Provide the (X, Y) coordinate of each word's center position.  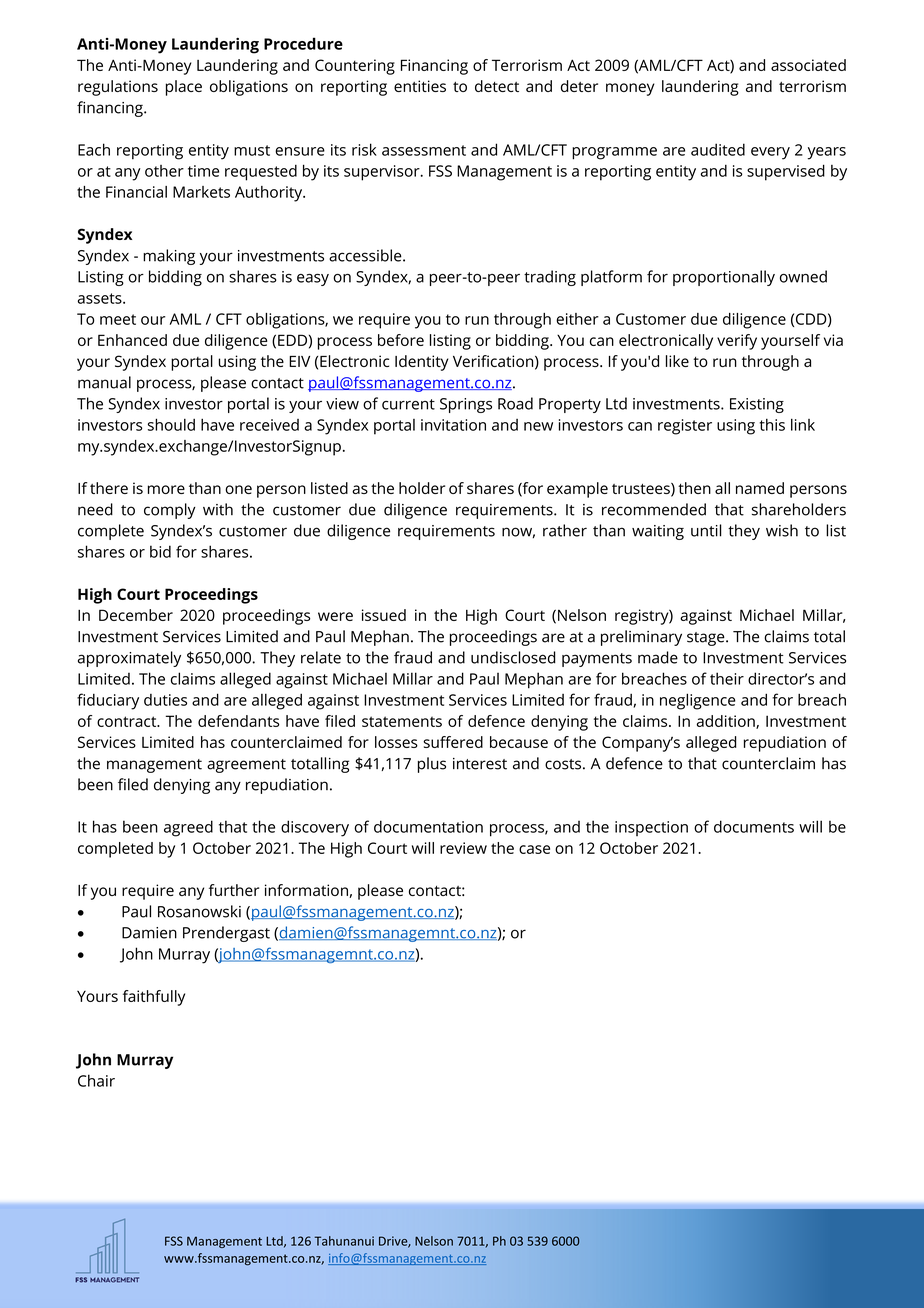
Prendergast (226, 934)
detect (497, 86)
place (184, 88)
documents (754, 826)
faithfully (154, 998)
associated (808, 65)
